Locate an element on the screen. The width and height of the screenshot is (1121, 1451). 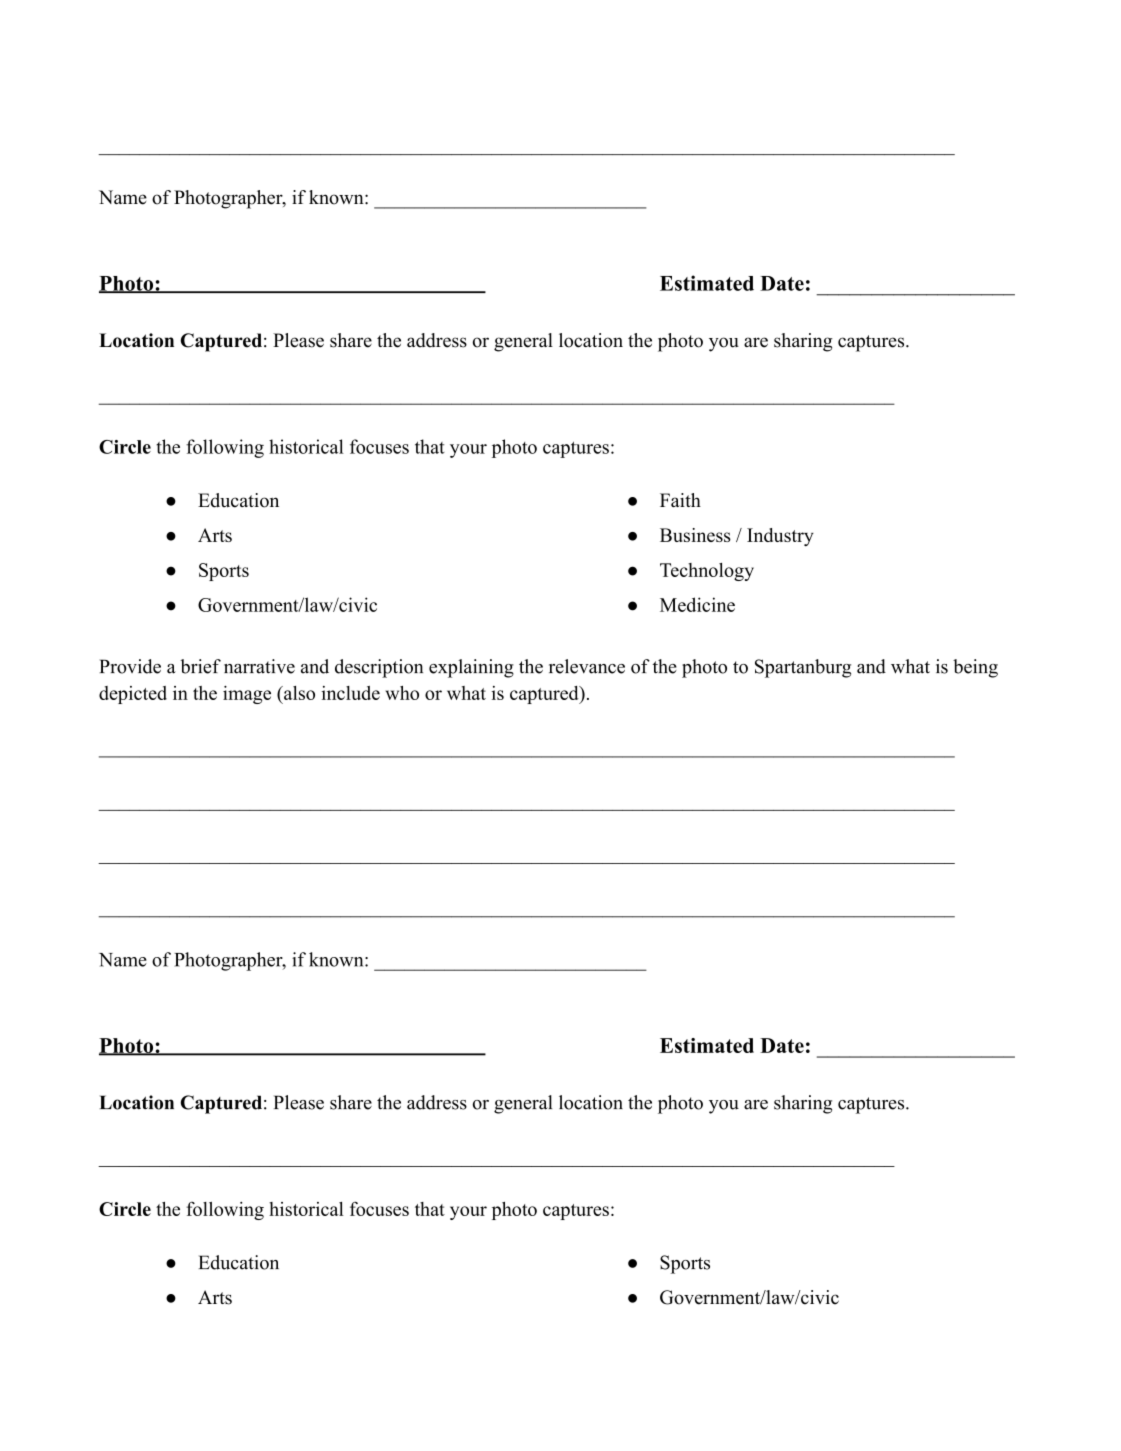
description is located at coordinates (379, 668).
